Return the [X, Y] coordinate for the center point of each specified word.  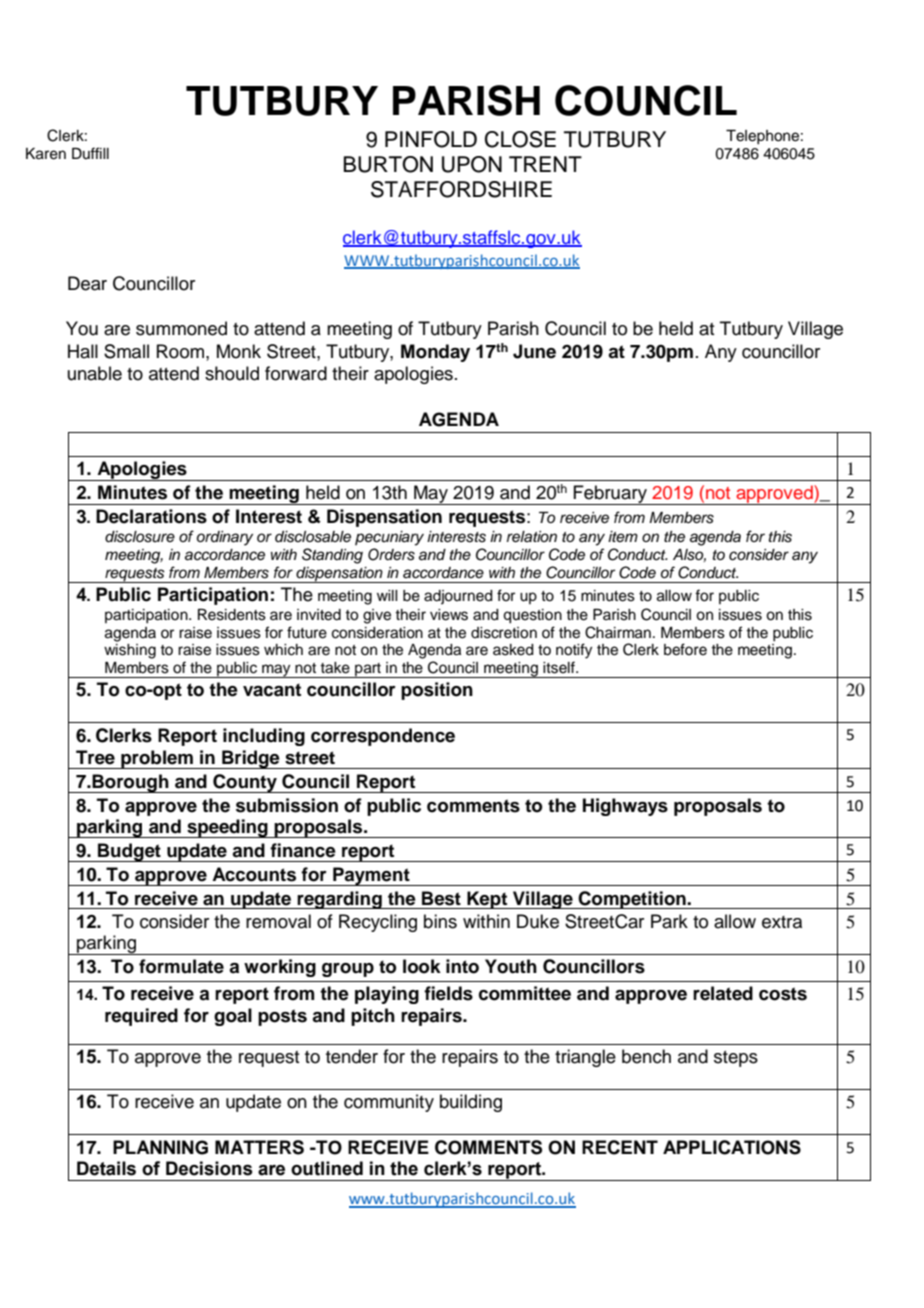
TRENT [545, 164]
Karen [46, 154]
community [389, 1103]
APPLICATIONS [732, 1147]
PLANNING [160, 1147]
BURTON [388, 164]
